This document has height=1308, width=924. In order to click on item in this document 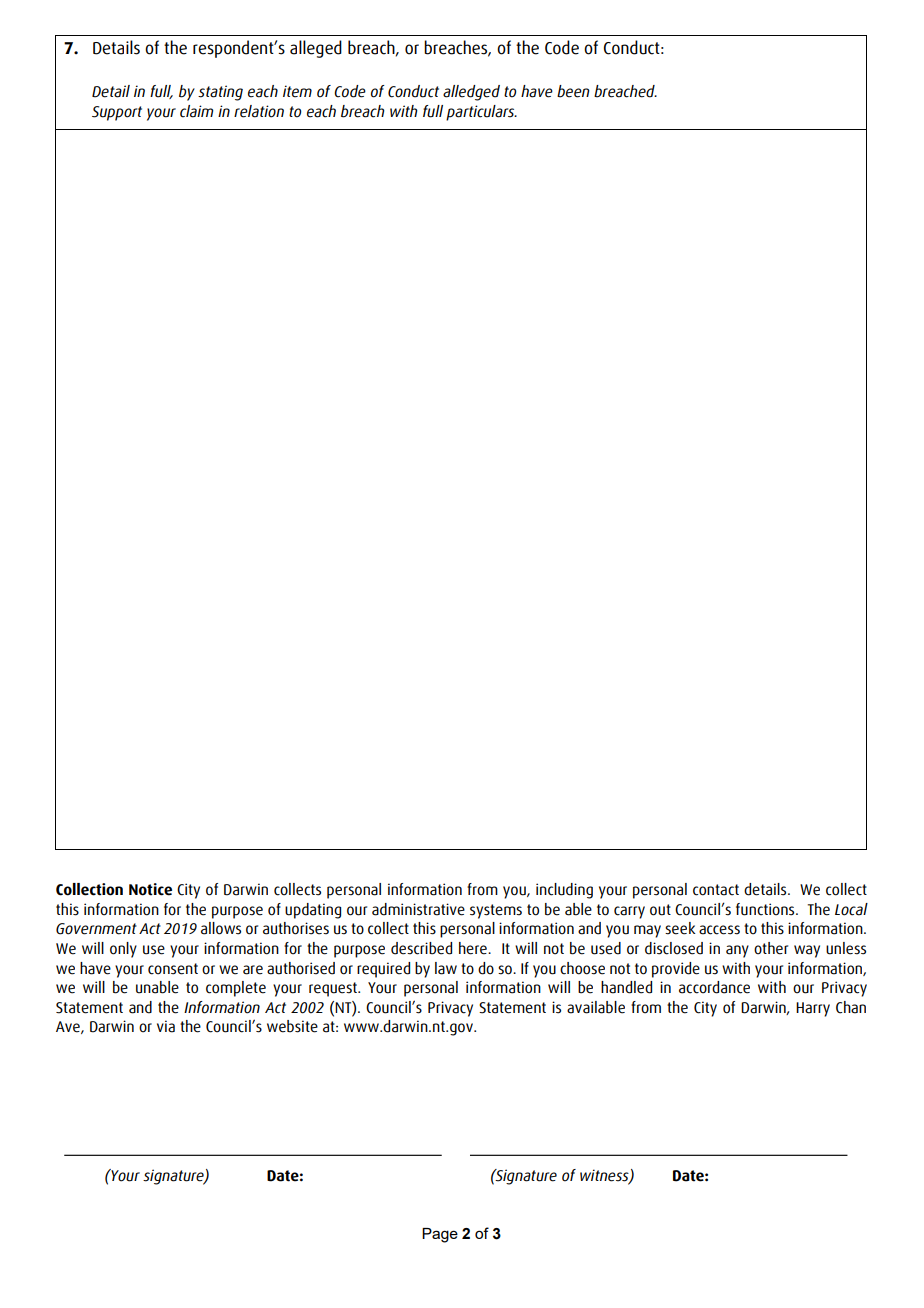, I will do `click(297, 91)`.
